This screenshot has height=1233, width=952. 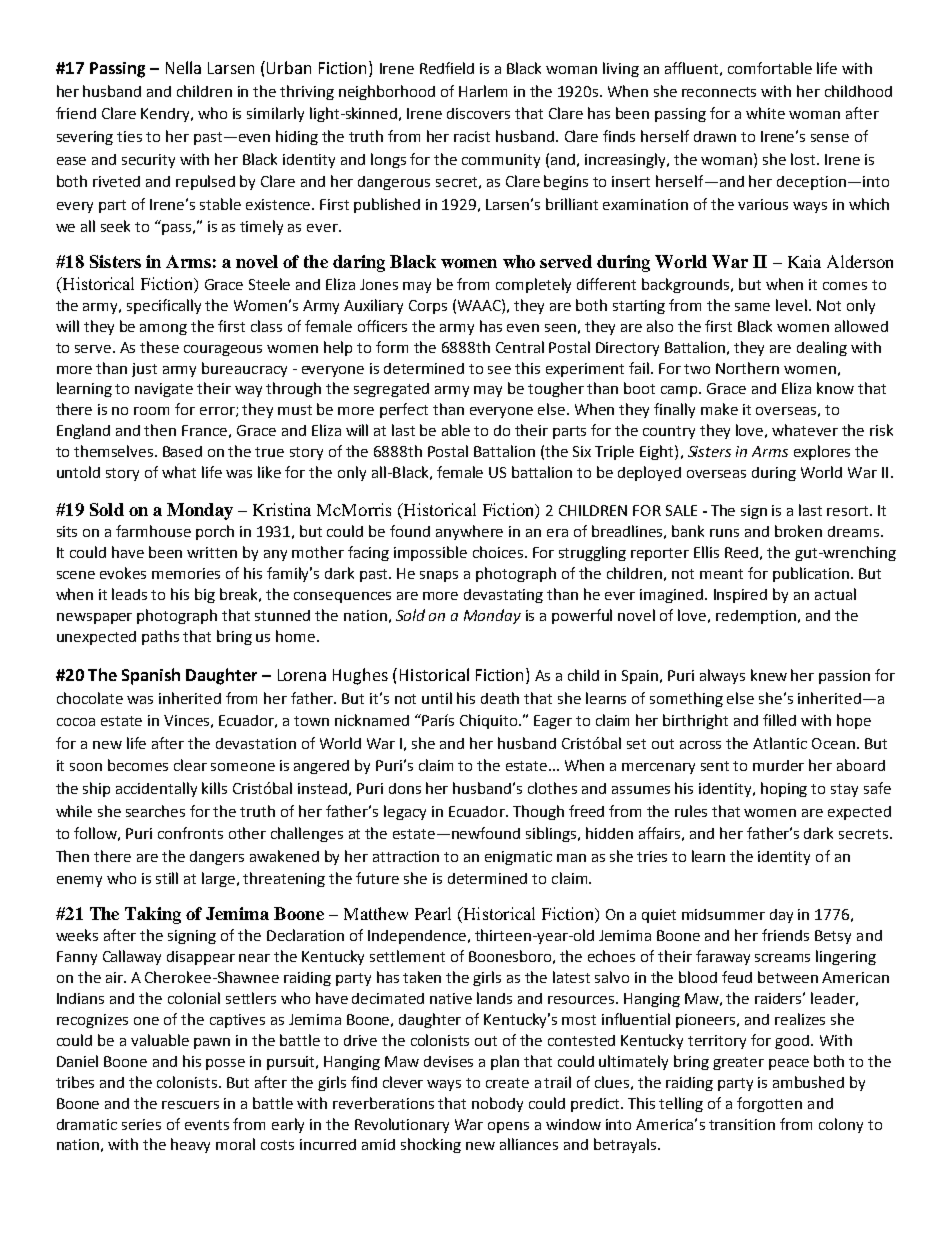 I want to click on still, so click(x=167, y=878).
